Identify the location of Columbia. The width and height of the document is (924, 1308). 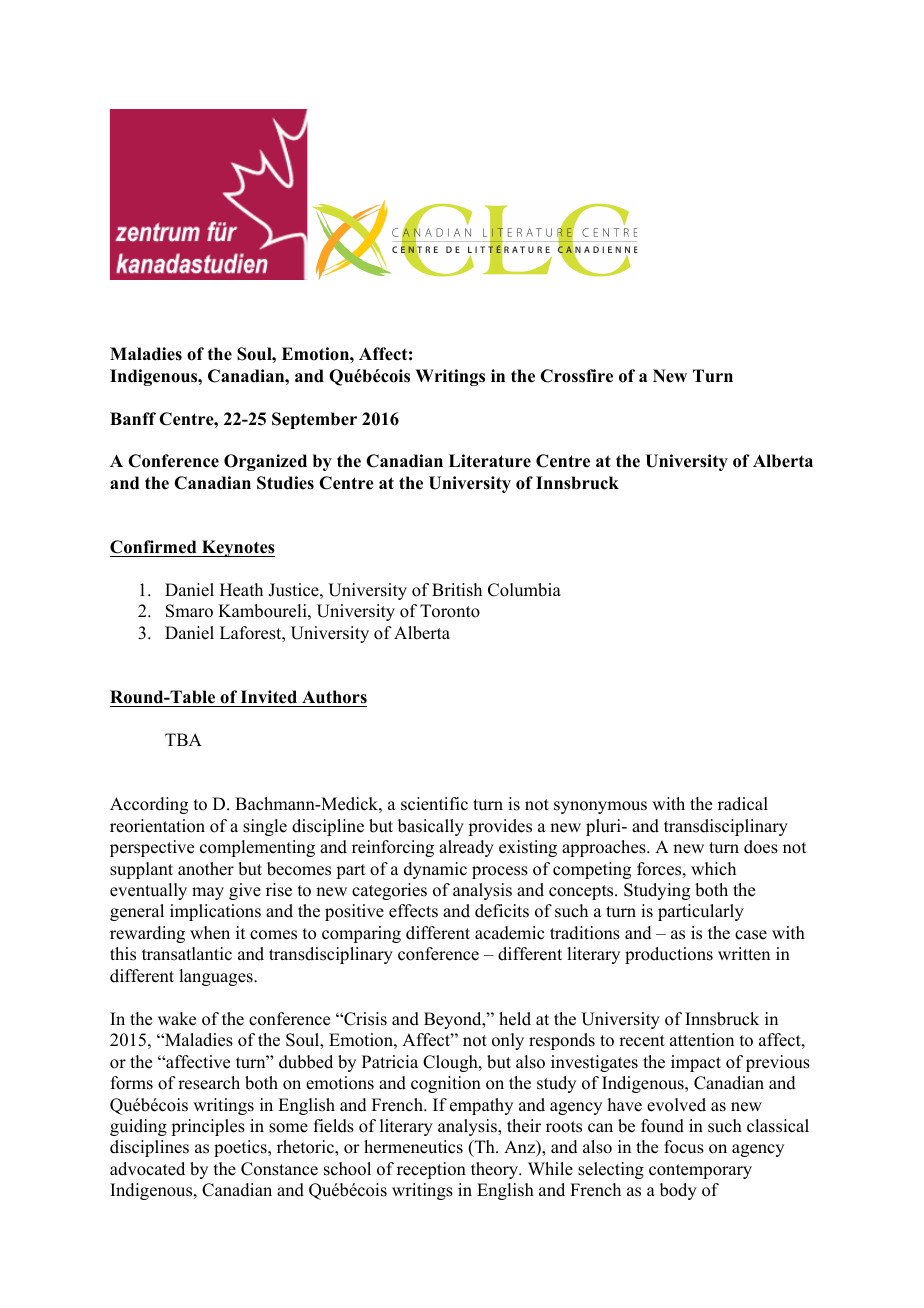
(524, 590).
